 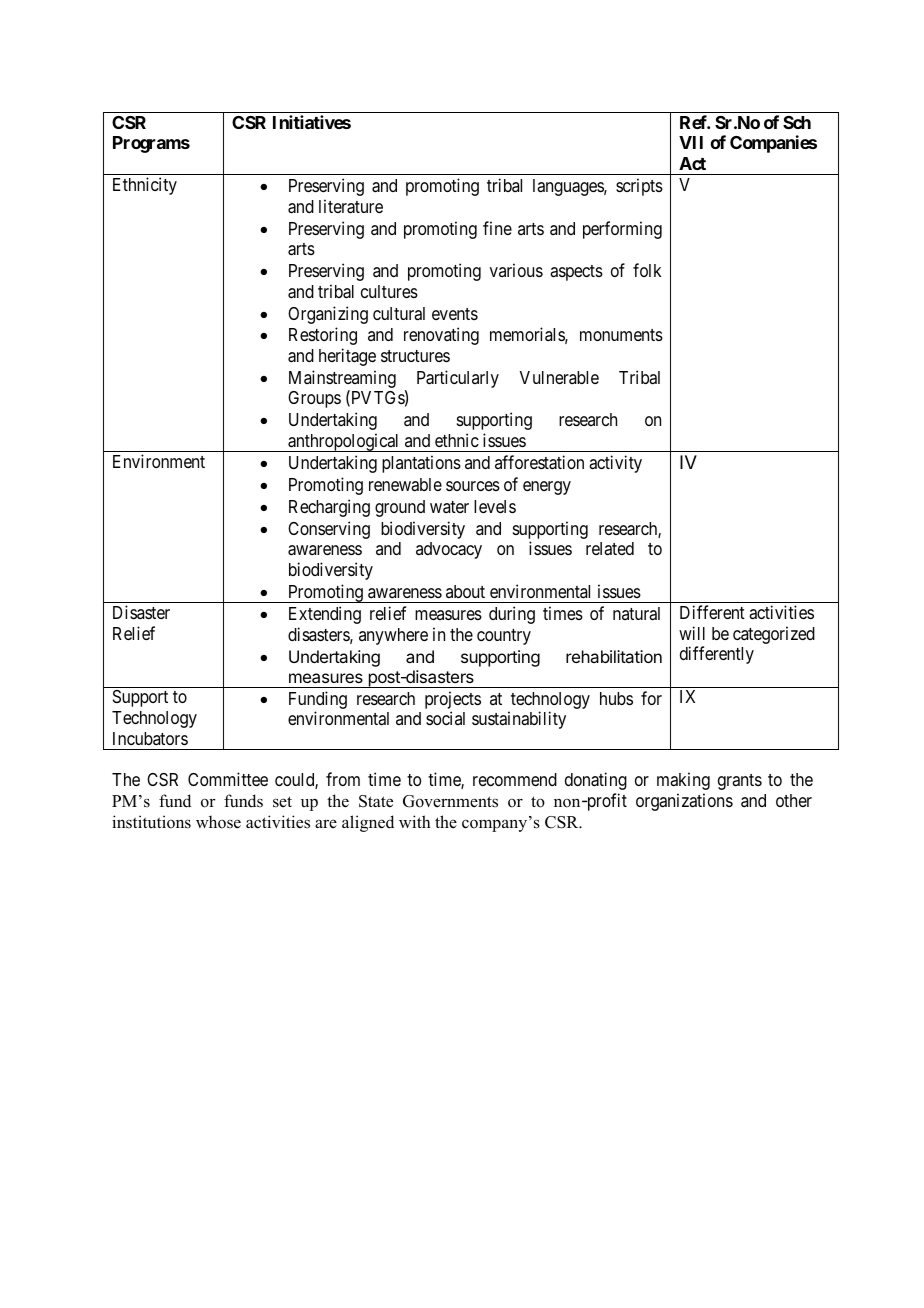 I want to click on Extending, so click(x=325, y=615).
